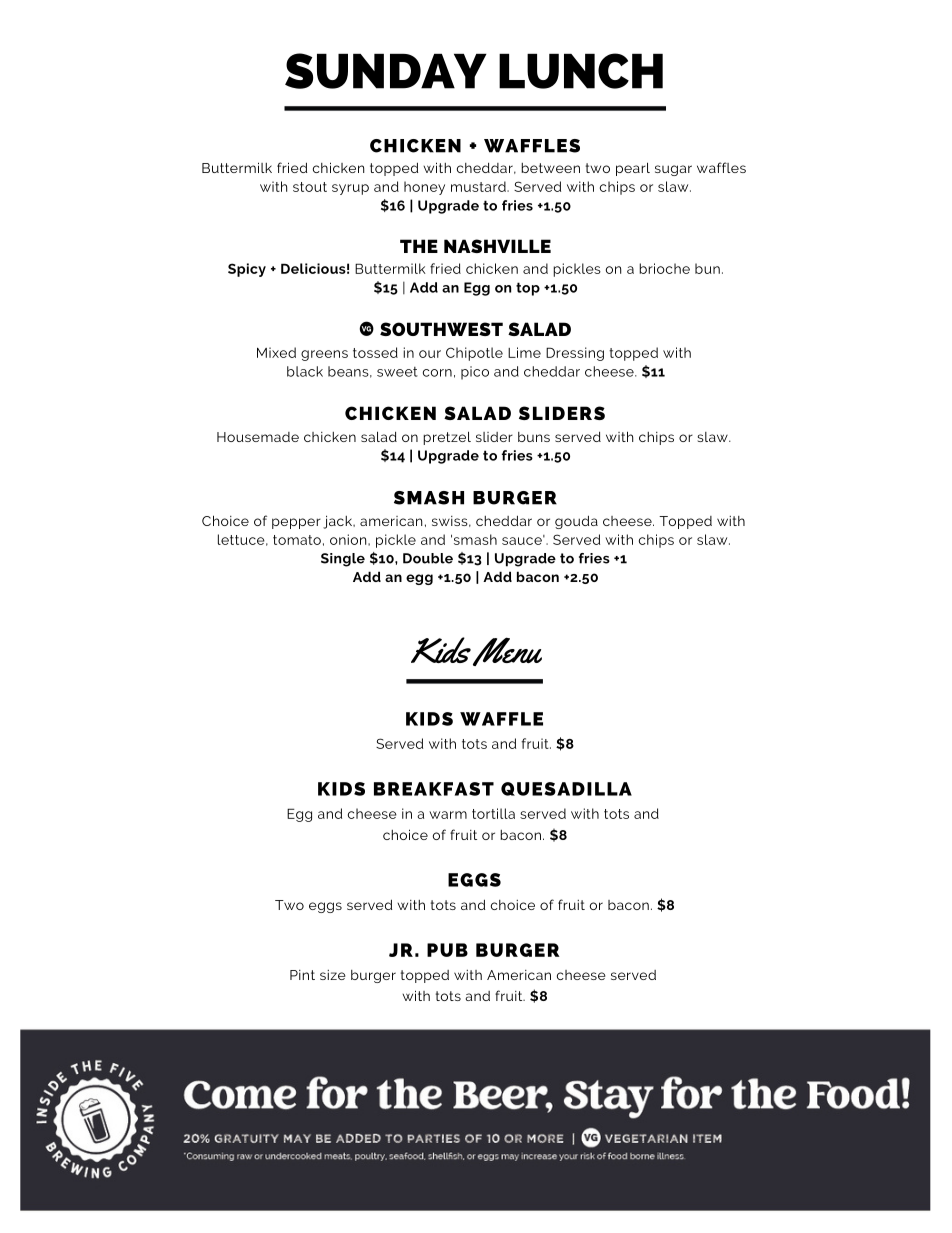  I want to click on black, so click(305, 371).
